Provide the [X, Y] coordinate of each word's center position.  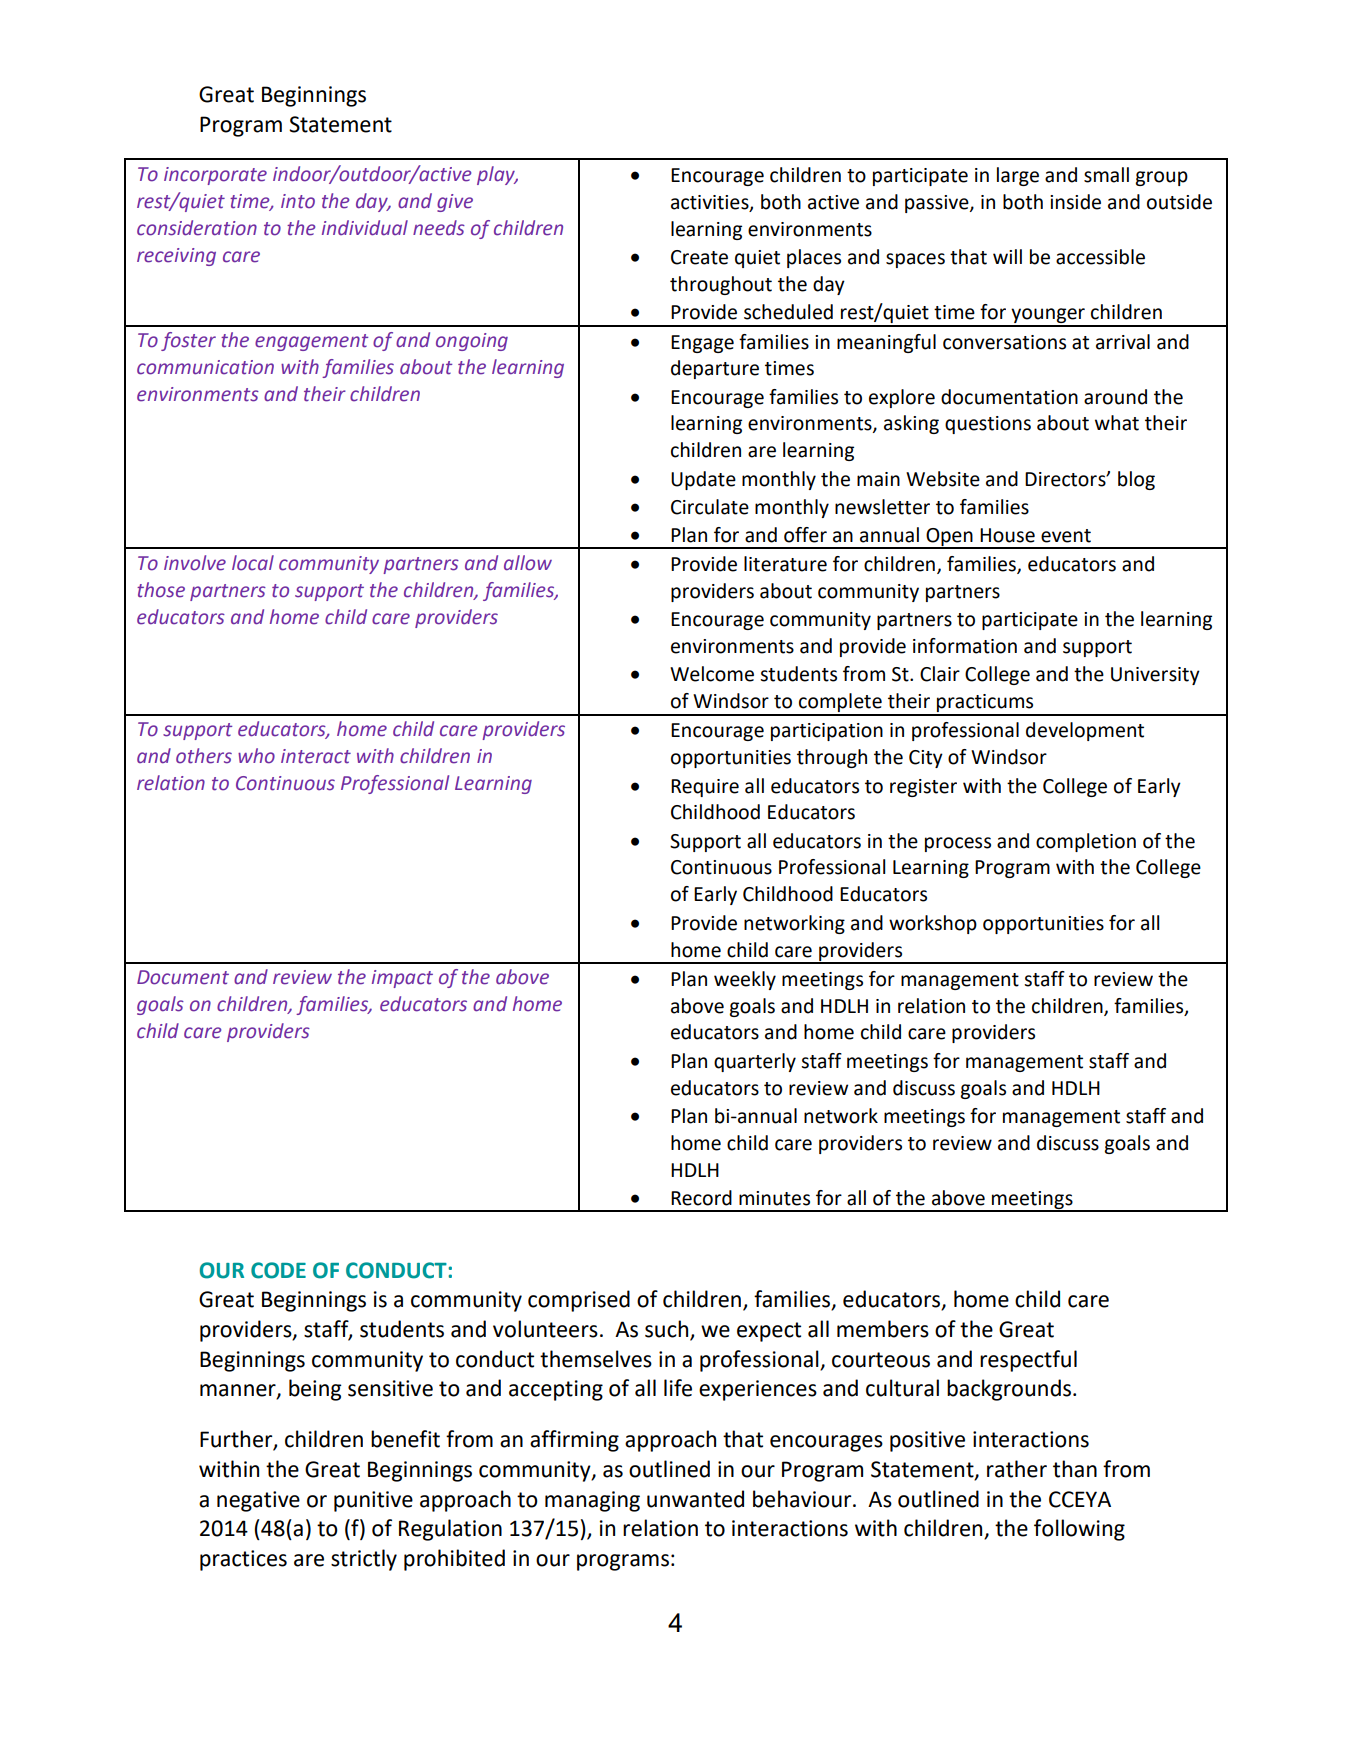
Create [699, 257]
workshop [933, 924]
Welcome [712, 674]
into [298, 201]
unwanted [695, 1499]
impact [402, 979]
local [253, 563]
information [965, 646]
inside [1075, 202]
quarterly [755, 1062]
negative [258, 1501]
